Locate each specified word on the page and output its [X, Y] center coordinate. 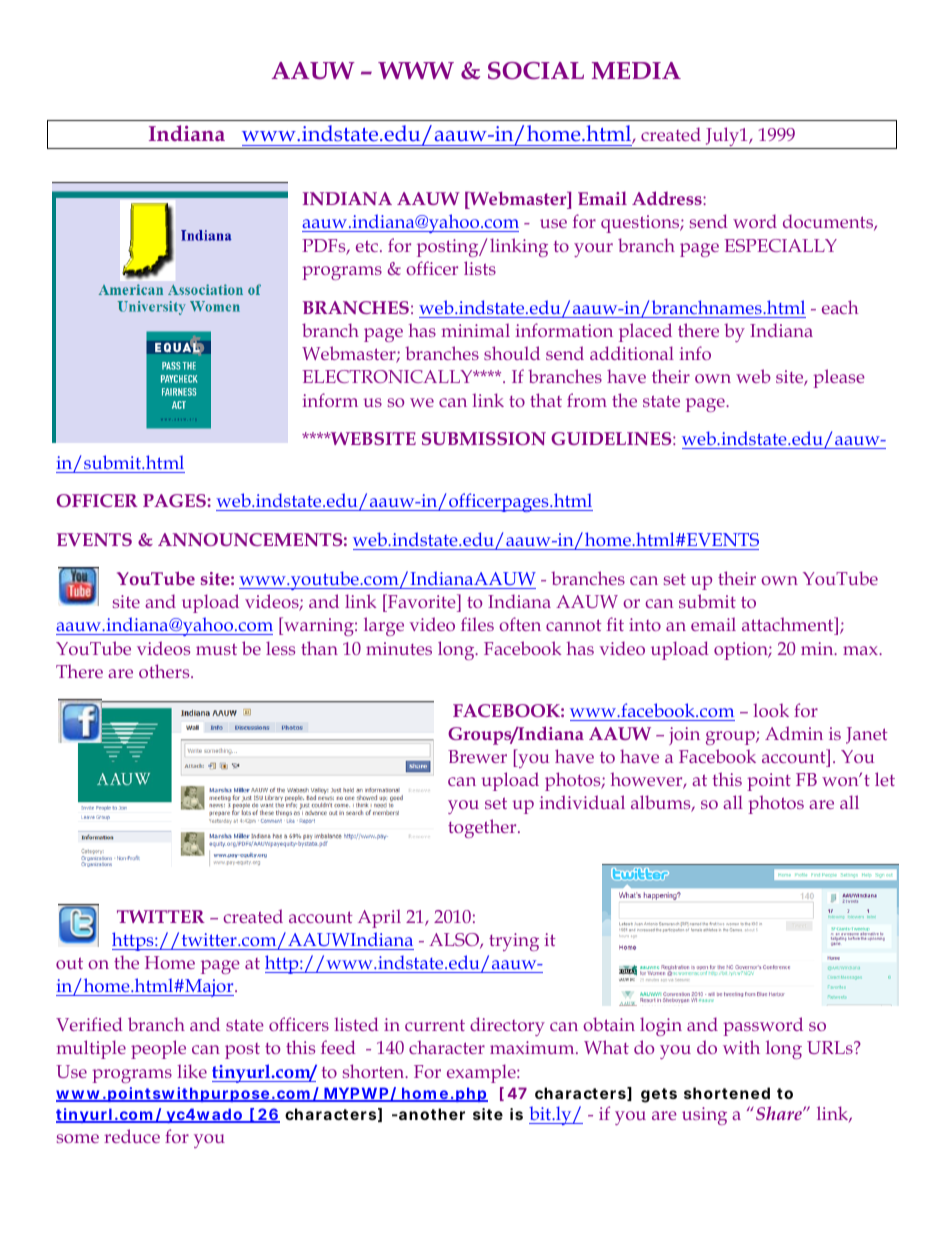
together [483, 828]
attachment [789, 626]
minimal [476, 330]
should [512, 353]
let [885, 779]
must [216, 649]
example [482, 1073]
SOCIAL [536, 71]
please [839, 378]
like [192, 1071]
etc [367, 246]
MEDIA [636, 71]
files [477, 624]
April [379, 918]
